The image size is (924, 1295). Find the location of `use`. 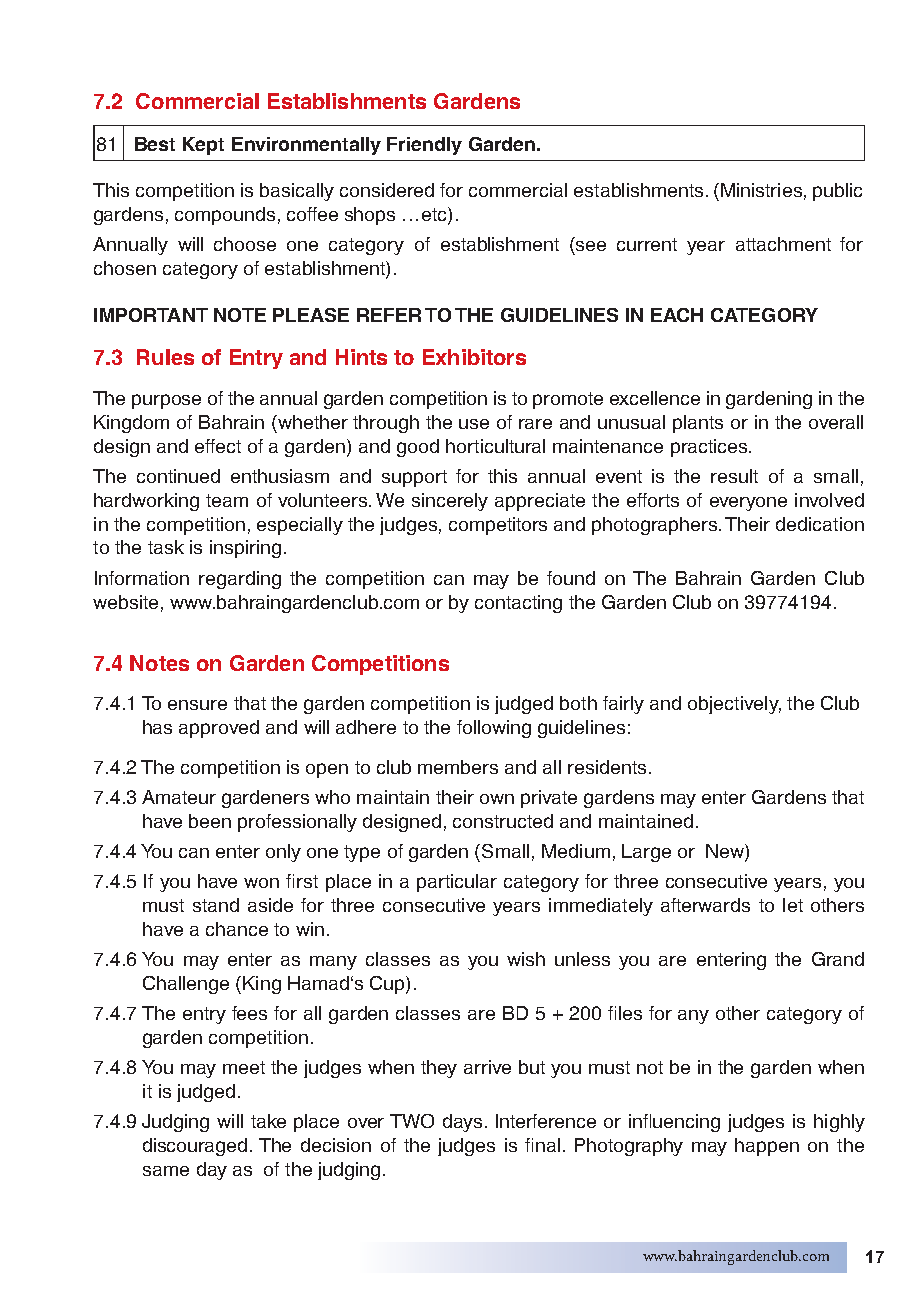

use is located at coordinates (474, 424).
